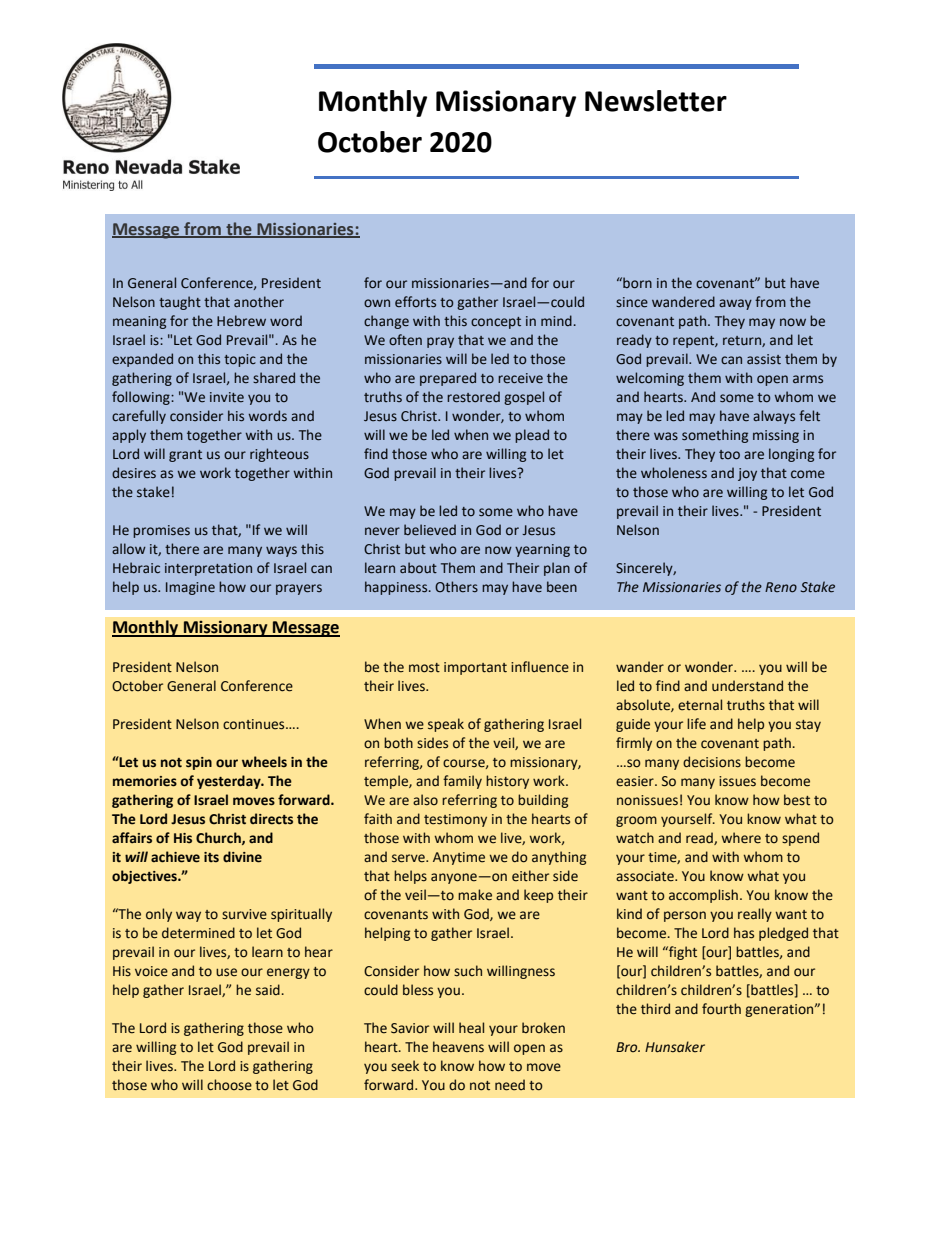 The width and height of the screenshot is (952, 1233). I want to click on taught, so click(180, 303).
